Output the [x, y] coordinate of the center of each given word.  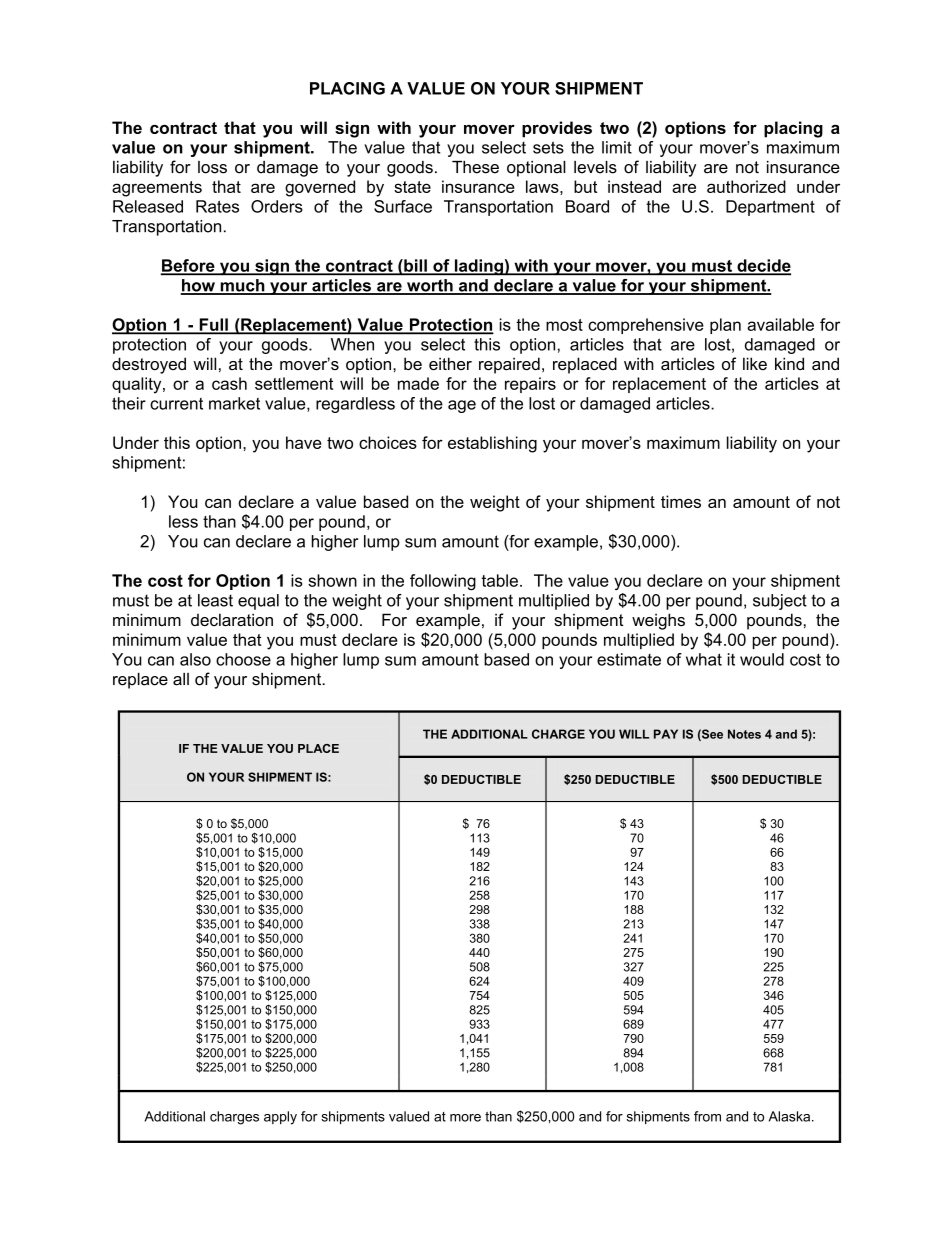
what [704, 659]
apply [280, 1118]
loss [212, 167]
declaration [232, 619]
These [475, 167]
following [443, 582]
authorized [746, 186]
